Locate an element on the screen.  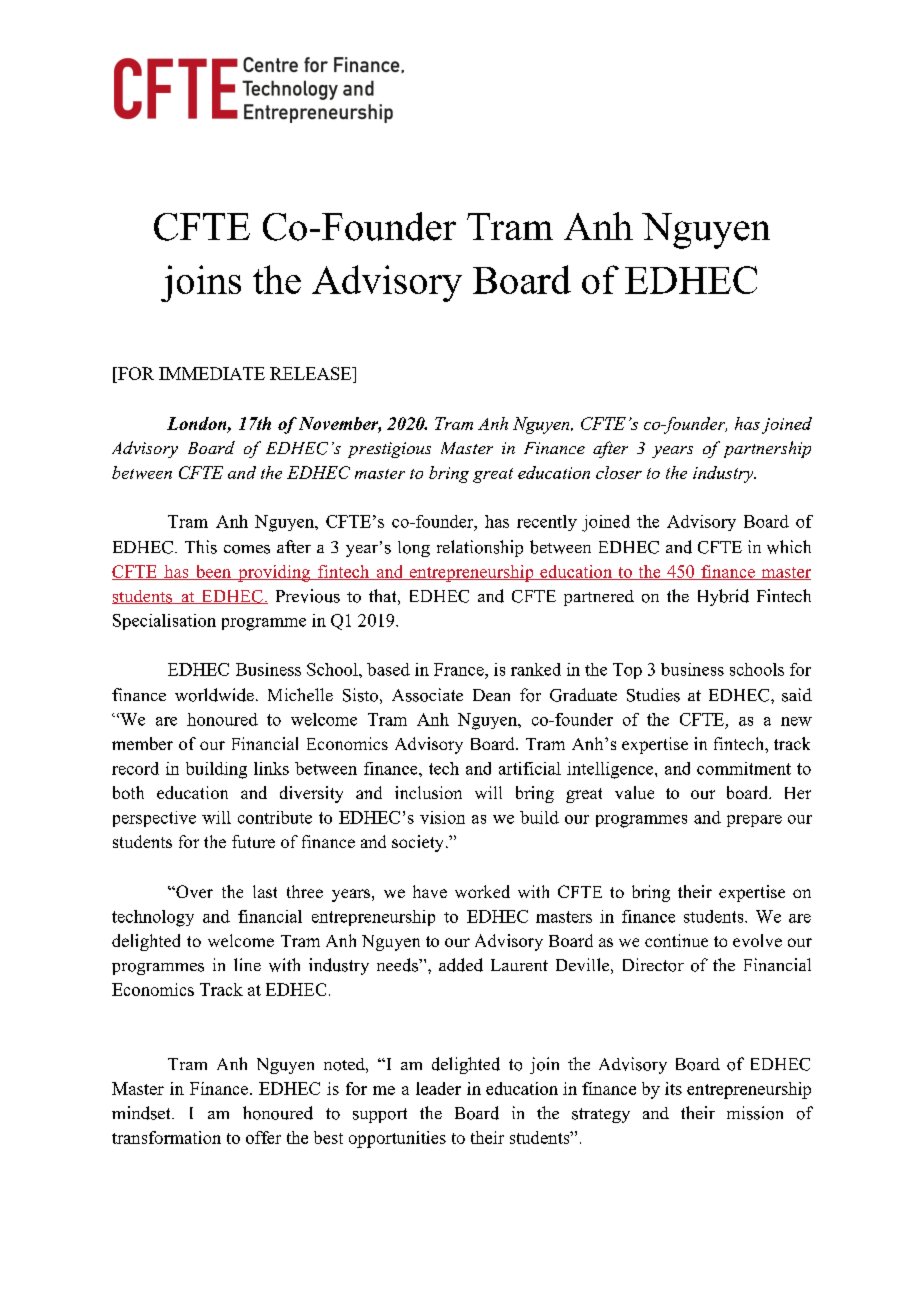
IMMEDIATE is located at coordinates (212, 373).
